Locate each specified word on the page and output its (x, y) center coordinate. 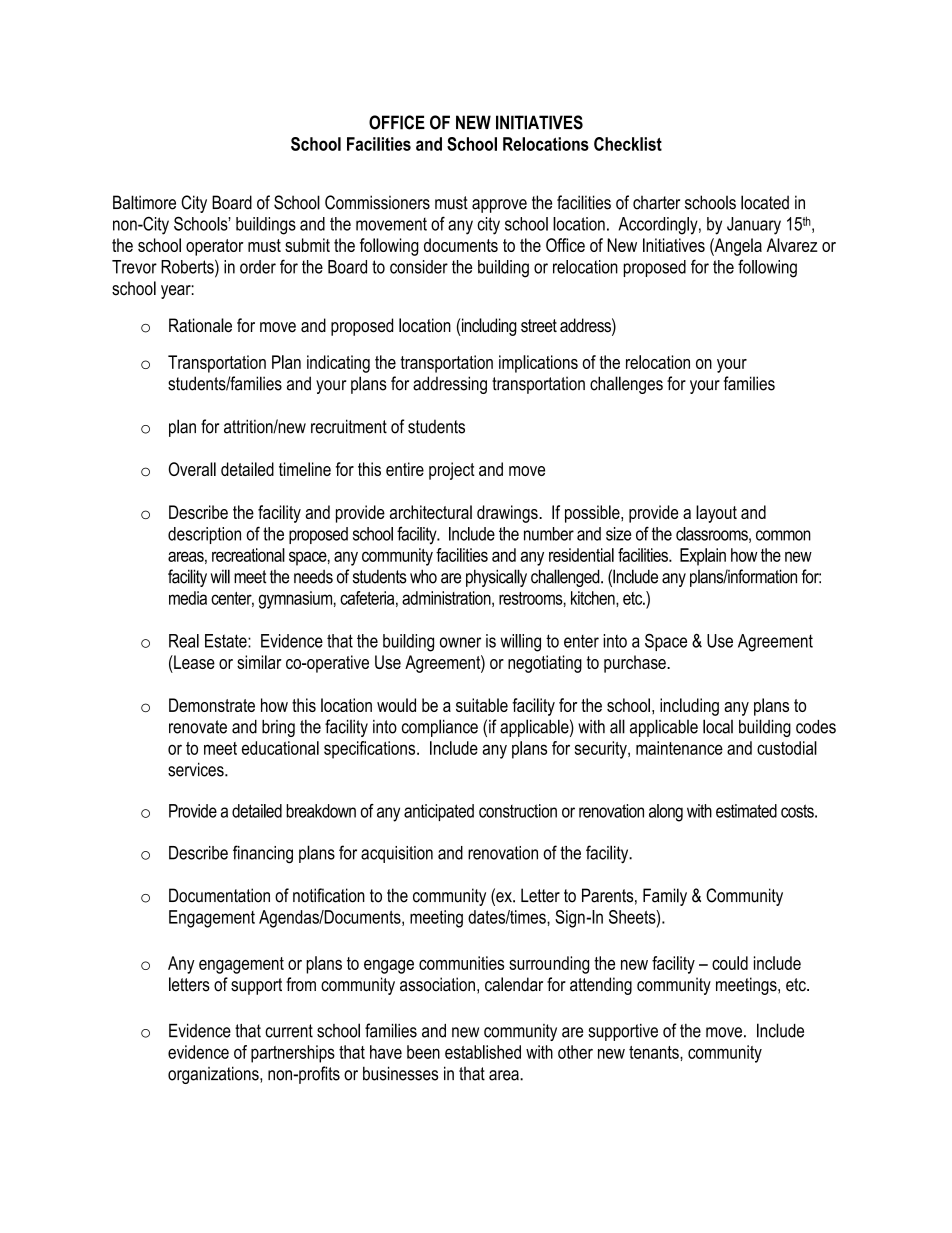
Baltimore (144, 202)
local (718, 726)
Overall (192, 469)
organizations (214, 1075)
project (452, 471)
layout (716, 514)
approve (499, 206)
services (197, 769)
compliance (440, 728)
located (765, 202)
